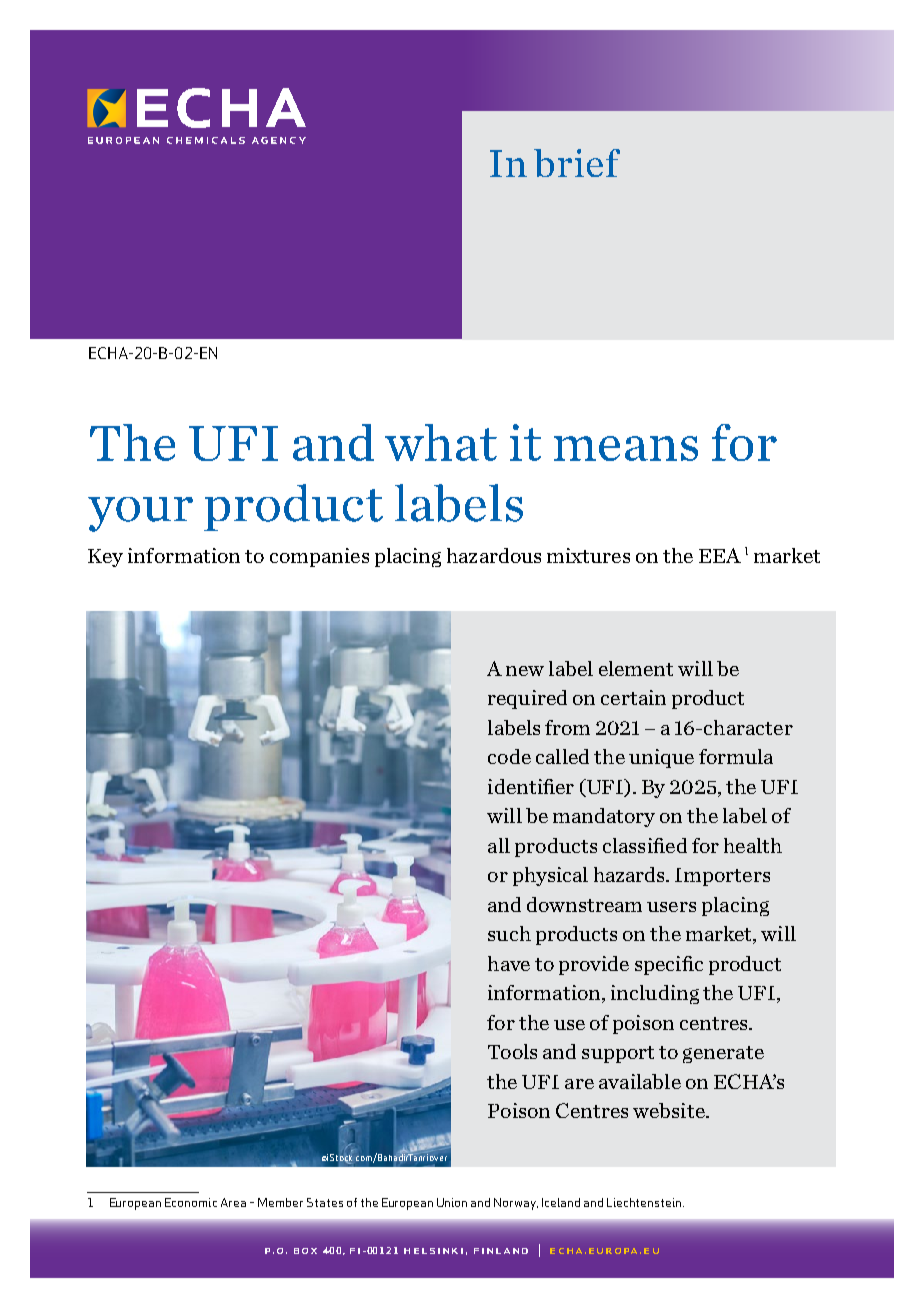 This screenshot has width=924, height=1308. Describe the element at coordinates (191, 1202) in the screenshot. I see `Economic` at that location.
